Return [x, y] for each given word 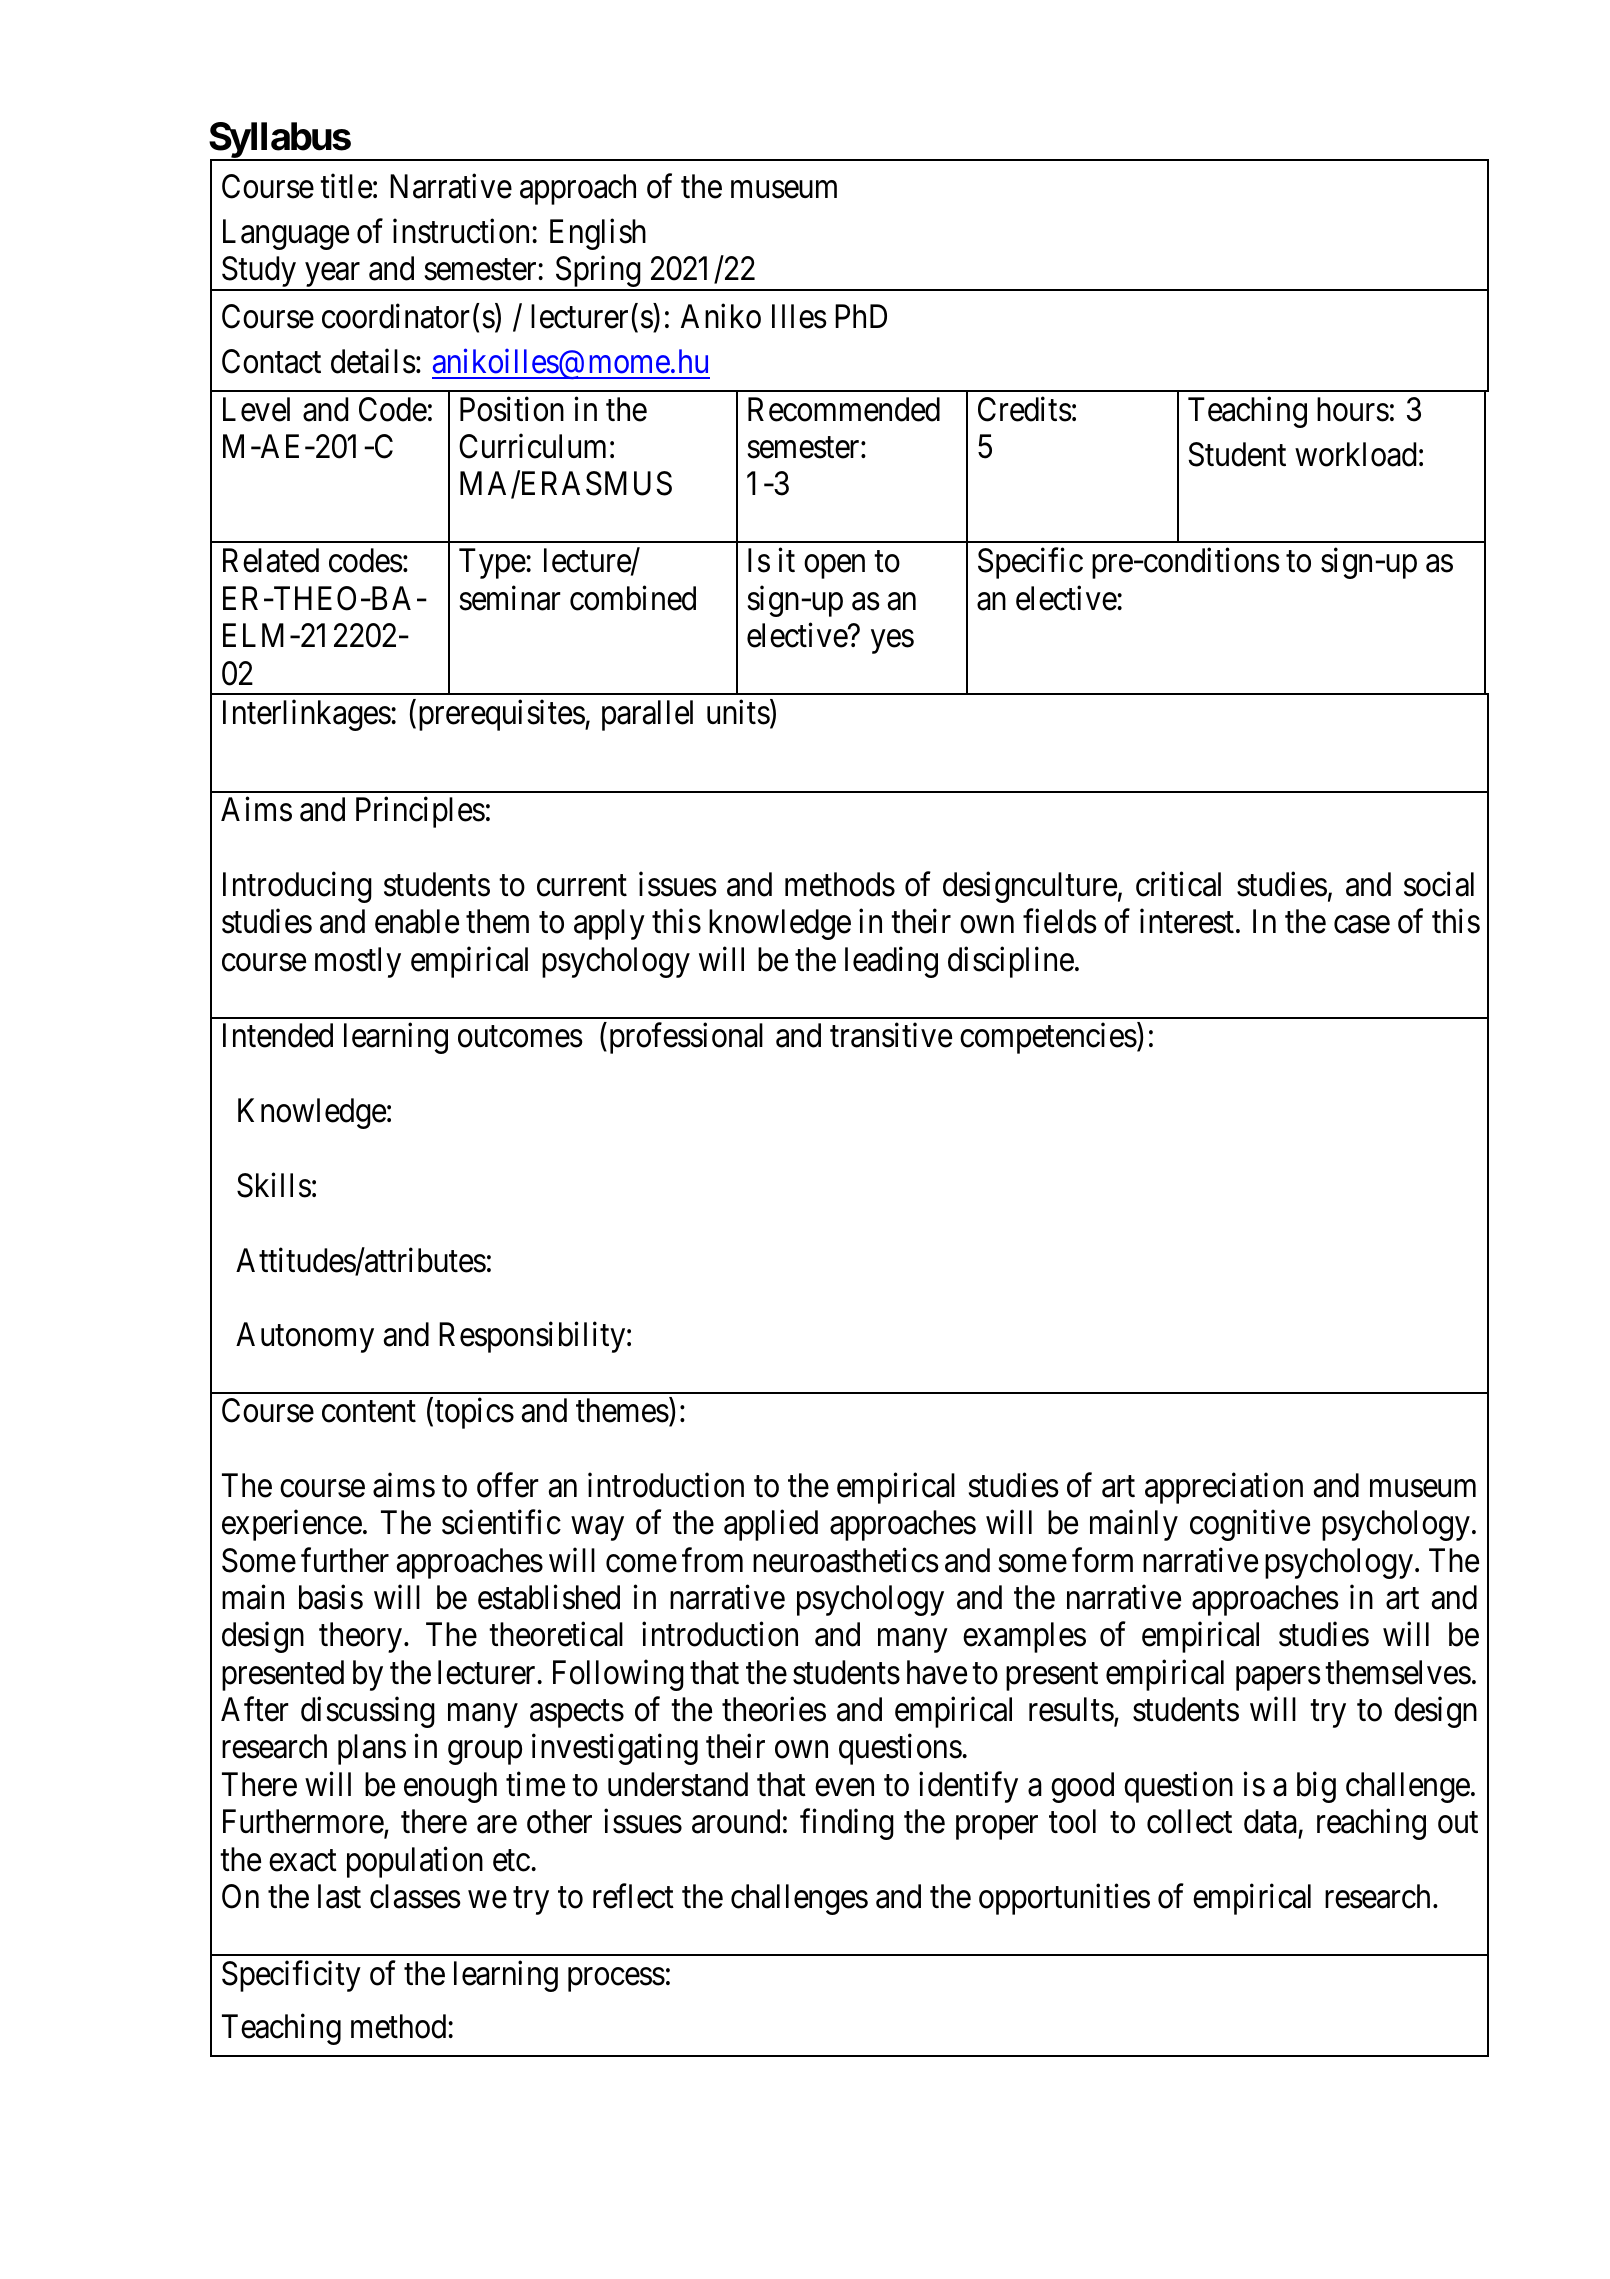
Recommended [844, 409]
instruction [461, 231]
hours [1353, 409]
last [339, 1896]
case [1362, 925]
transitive [891, 1035]
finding [847, 1824]
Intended [278, 1035]
